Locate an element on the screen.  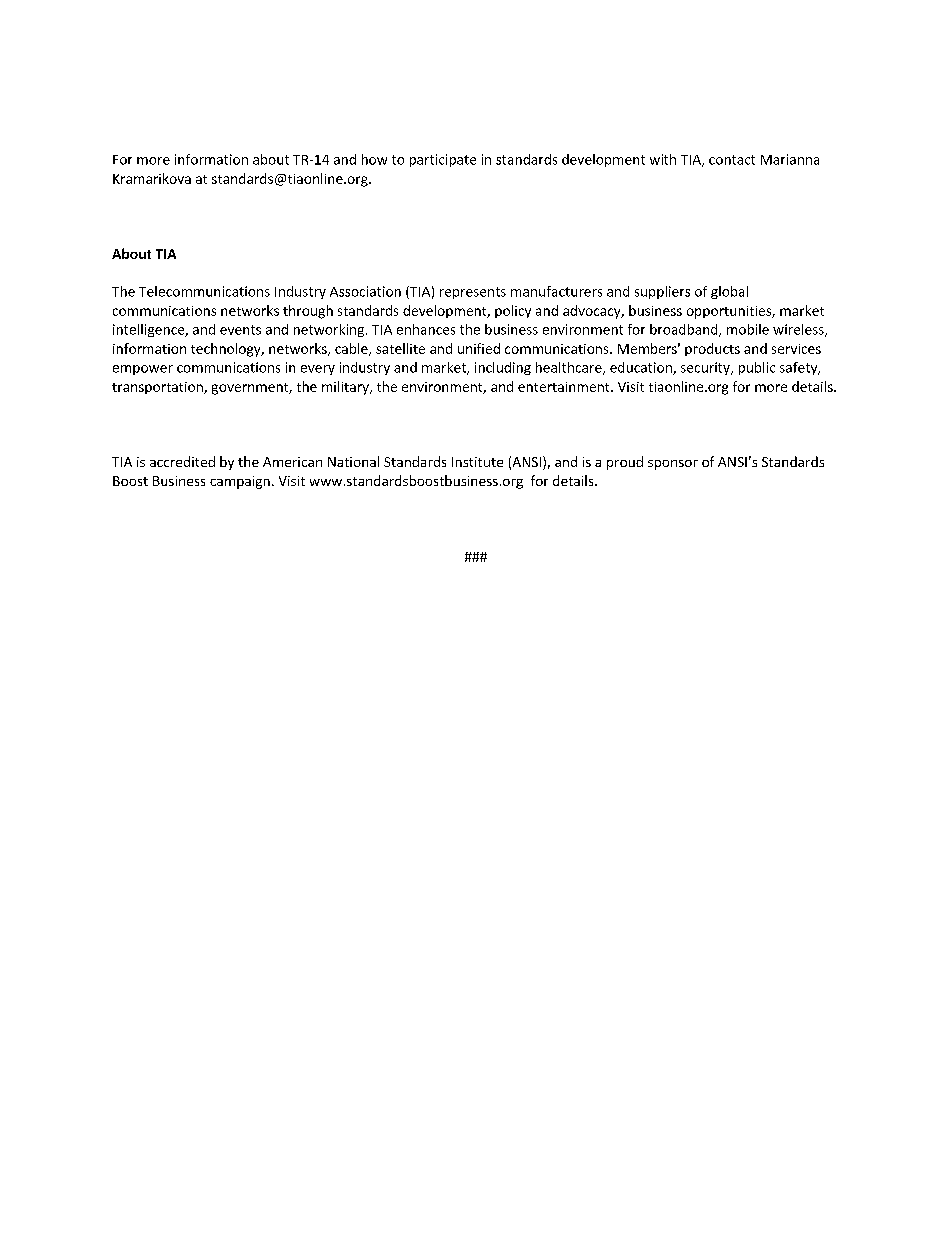
empower is located at coordinates (143, 370).
